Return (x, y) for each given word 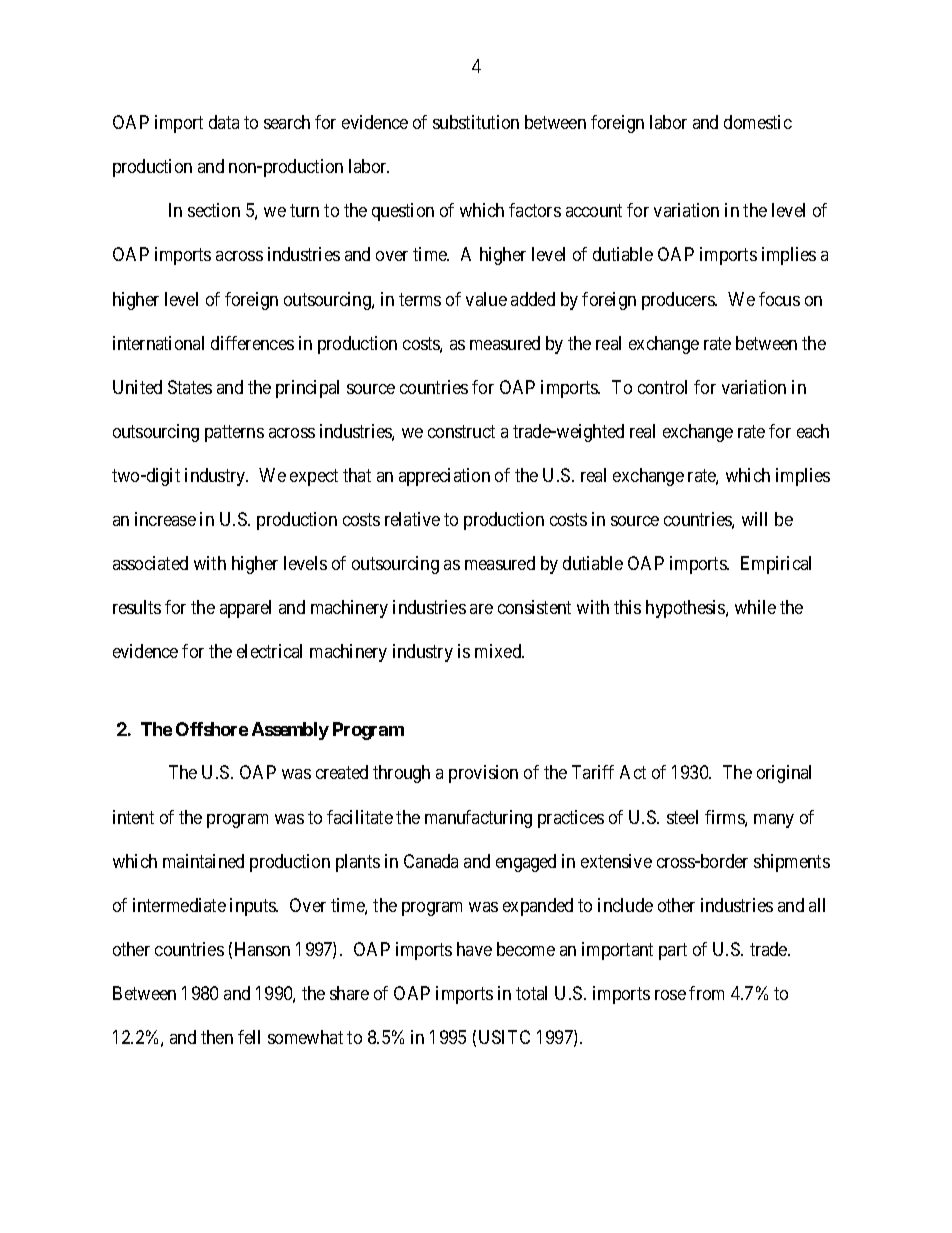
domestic (758, 122)
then (217, 1037)
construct (461, 431)
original (784, 774)
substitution (476, 122)
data (224, 122)
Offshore (212, 729)
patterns (234, 433)
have (474, 949)
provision (483, 774)
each (813, 431)
